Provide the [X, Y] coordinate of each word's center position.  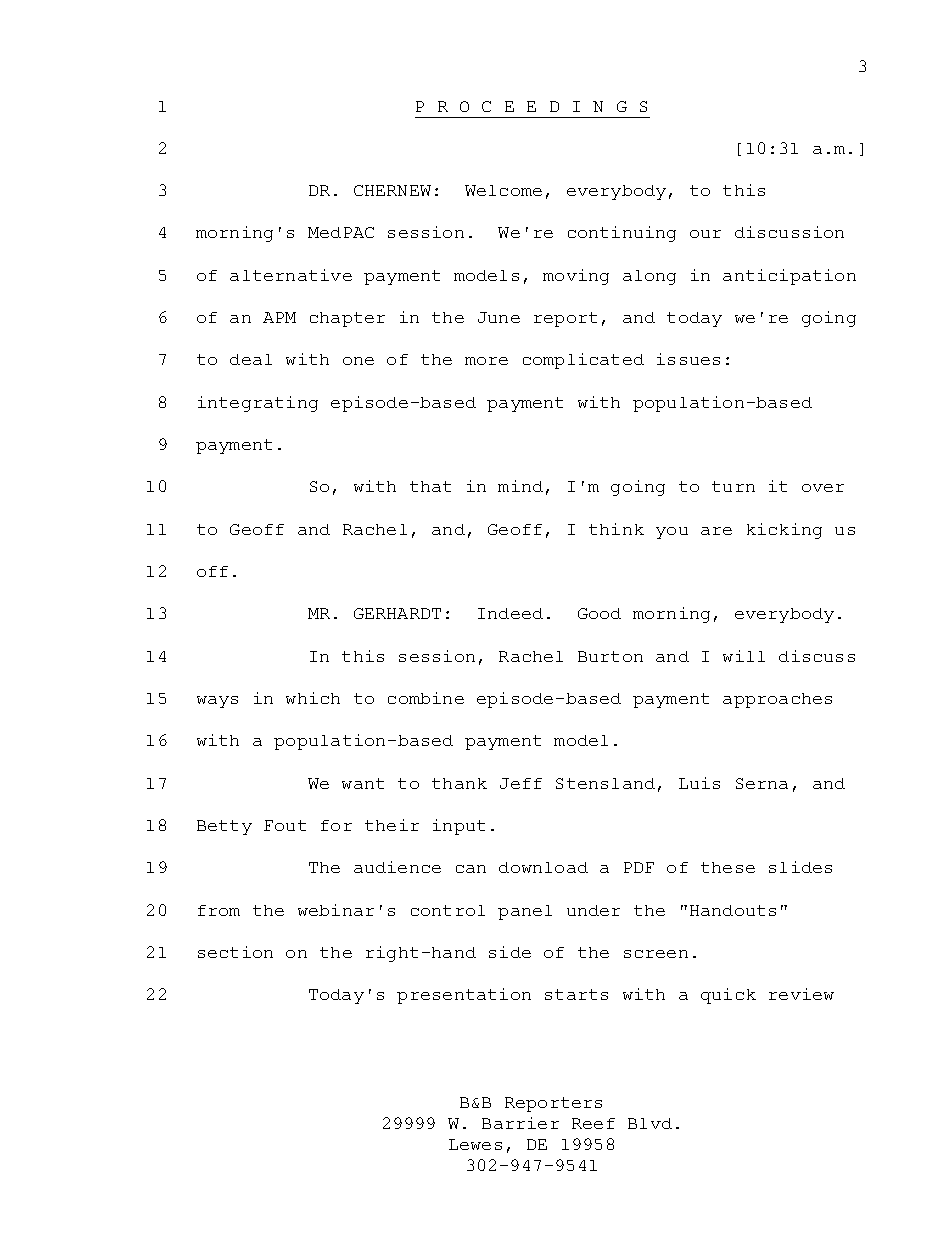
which [313, 698]
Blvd [650, 1123]
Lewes [475, 1144]
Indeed [510, 613]
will [744, 656]
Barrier [520, 1123]
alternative [291, 275]
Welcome [503, 190]
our [705, 234]
